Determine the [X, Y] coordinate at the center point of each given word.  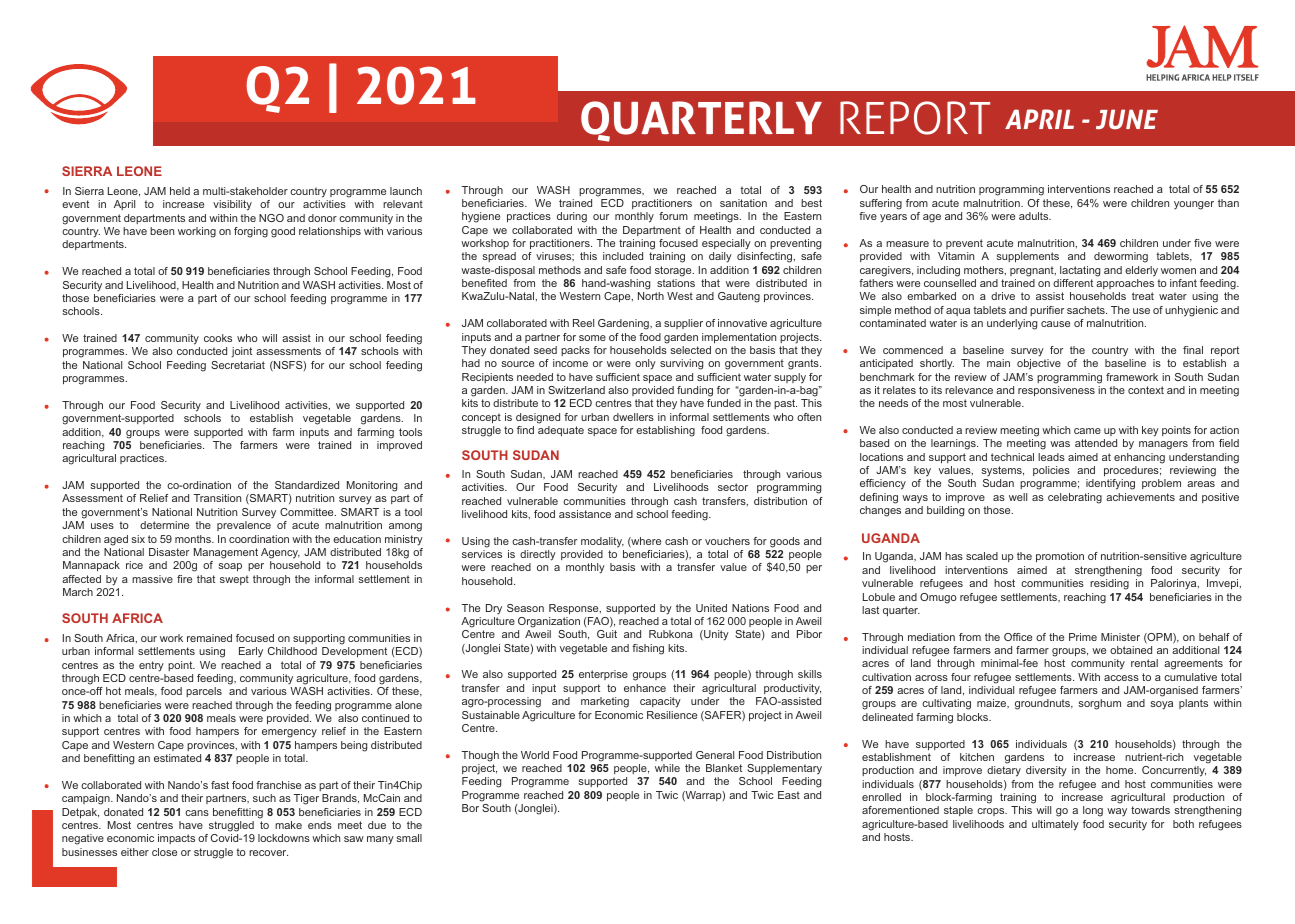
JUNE [1127, 119]
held [180, 191]
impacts [176, 839]
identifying [1110, 484]
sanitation [743, 203]
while [667, 768]
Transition [217, 498]
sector [733, 487]
